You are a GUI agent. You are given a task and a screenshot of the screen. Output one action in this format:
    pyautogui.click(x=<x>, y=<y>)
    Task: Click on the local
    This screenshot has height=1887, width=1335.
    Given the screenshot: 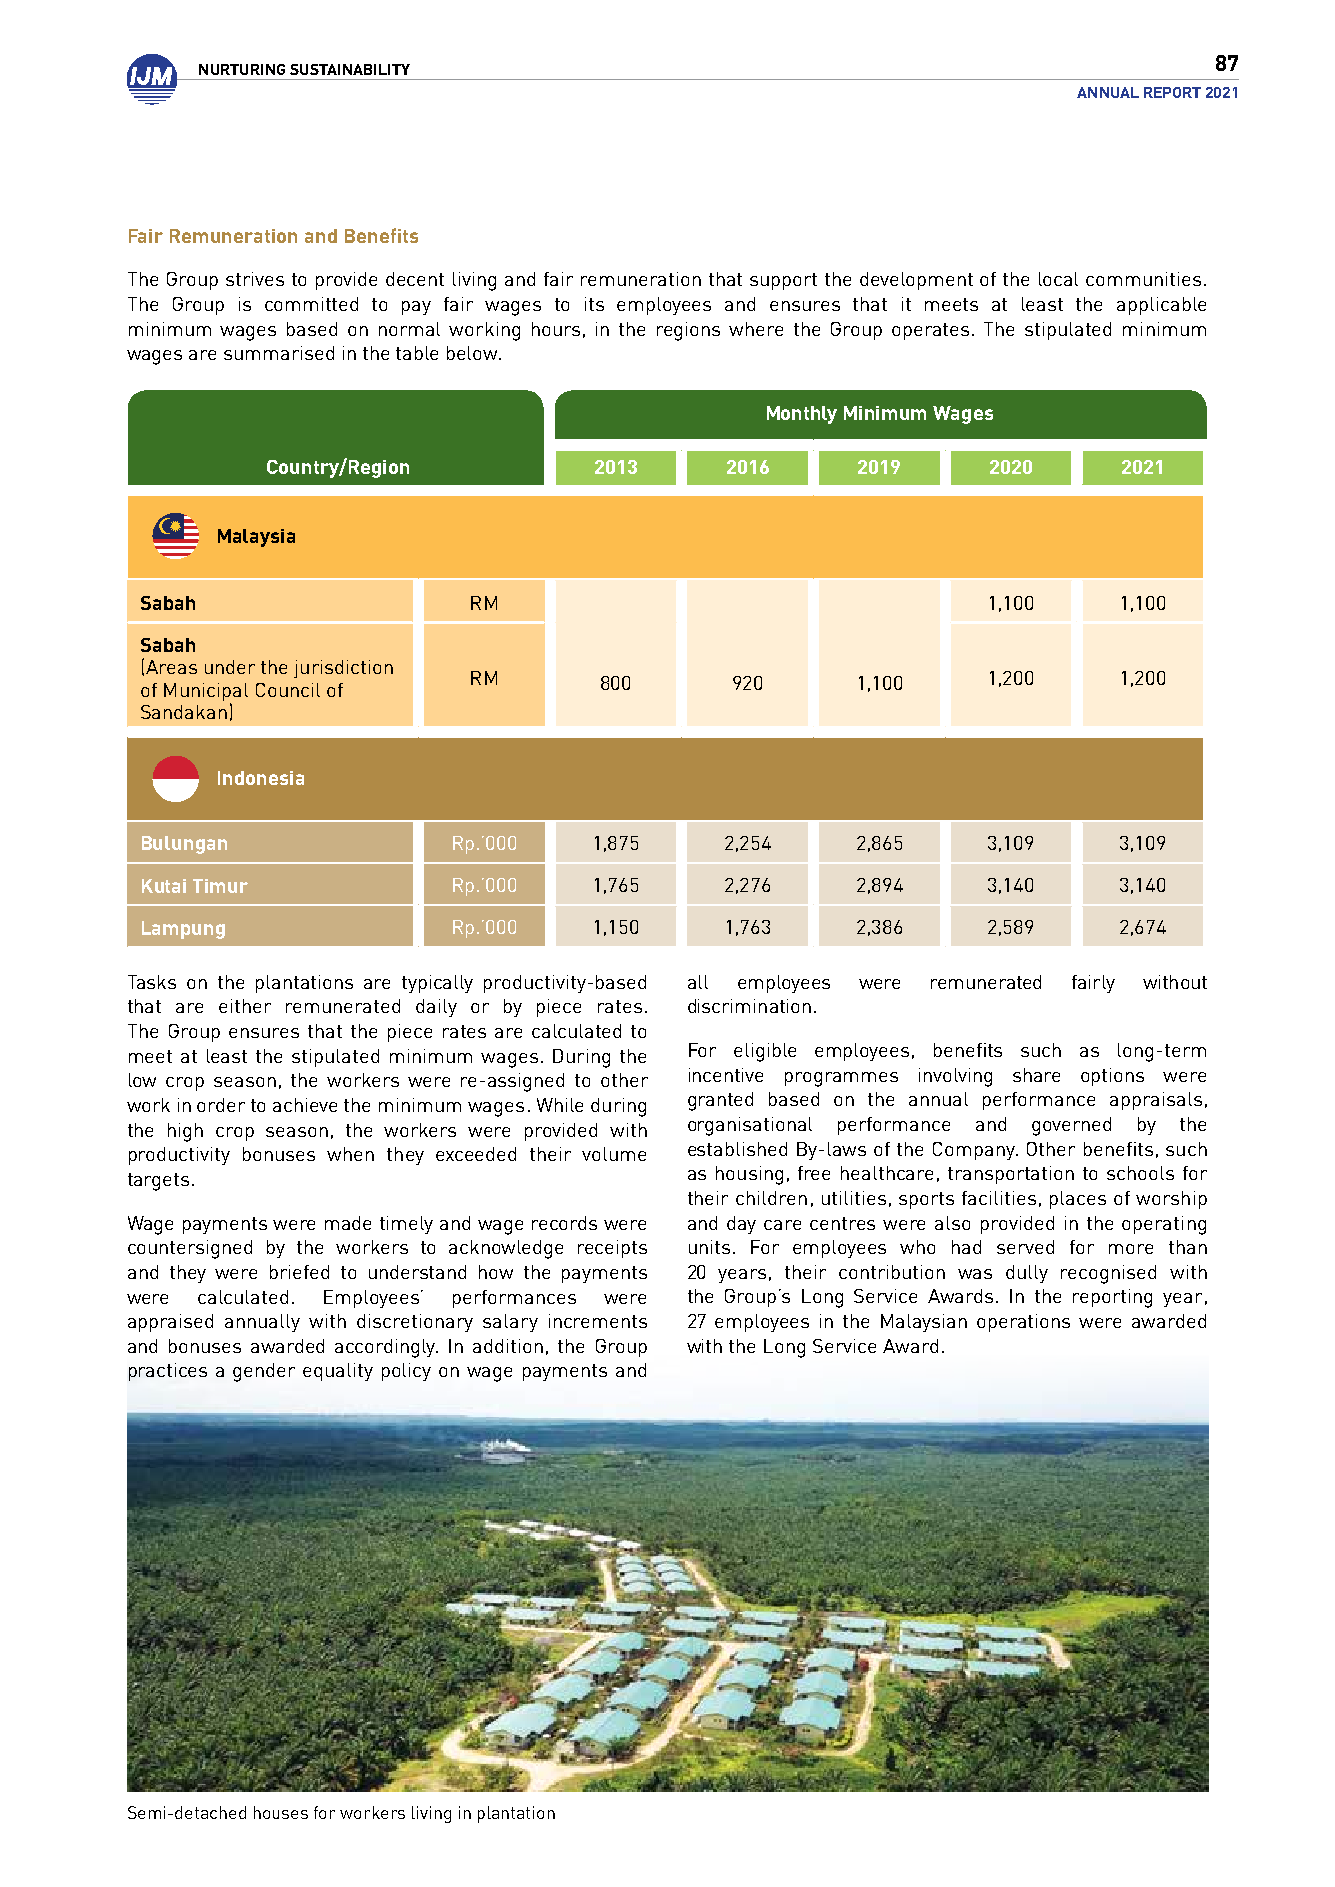 What is the action you would take?
    pyautogui.click(x=1058, y=279)
